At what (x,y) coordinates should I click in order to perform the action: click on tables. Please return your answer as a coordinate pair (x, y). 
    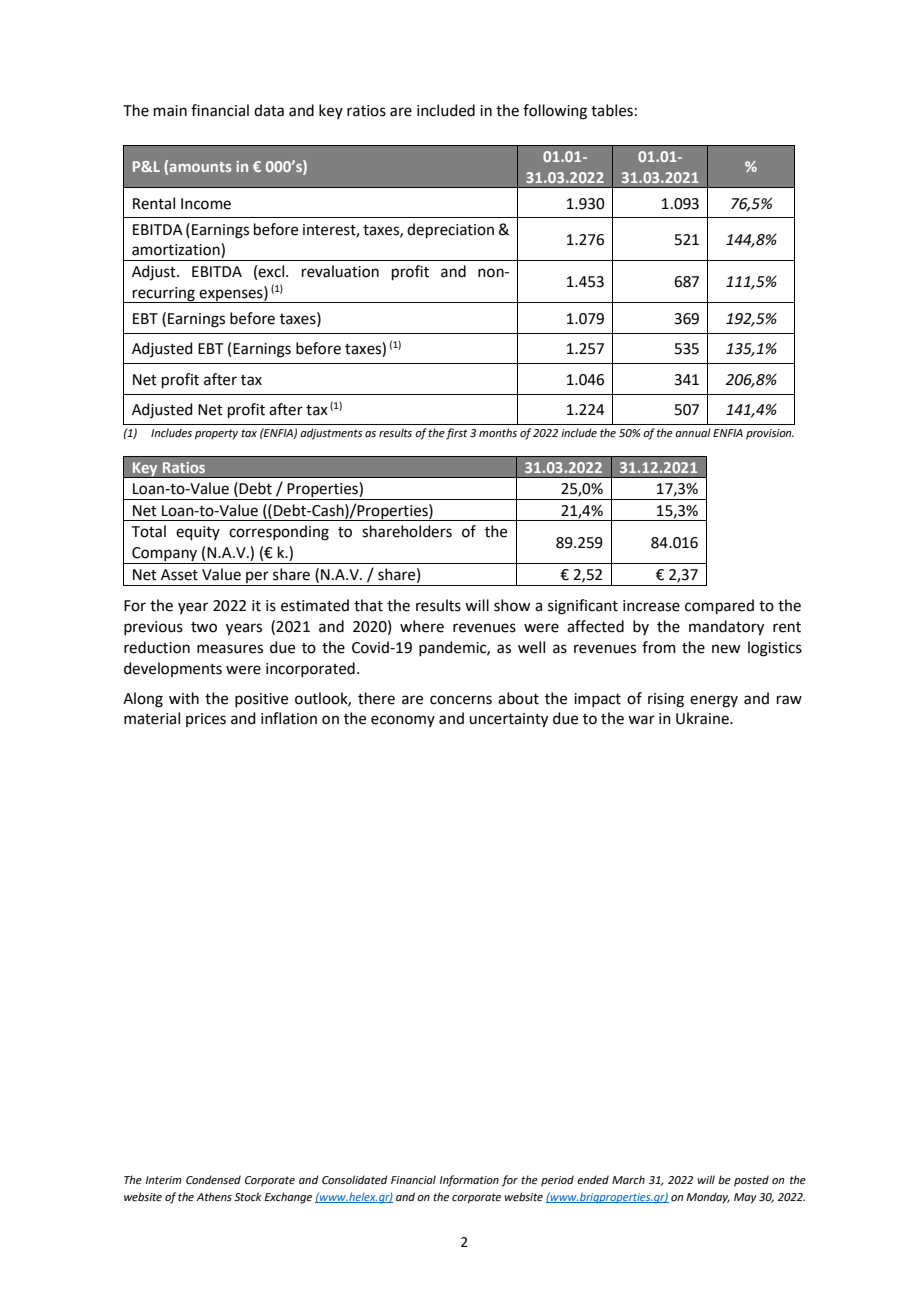
    Looking at the image, I should click on (612, 110).
